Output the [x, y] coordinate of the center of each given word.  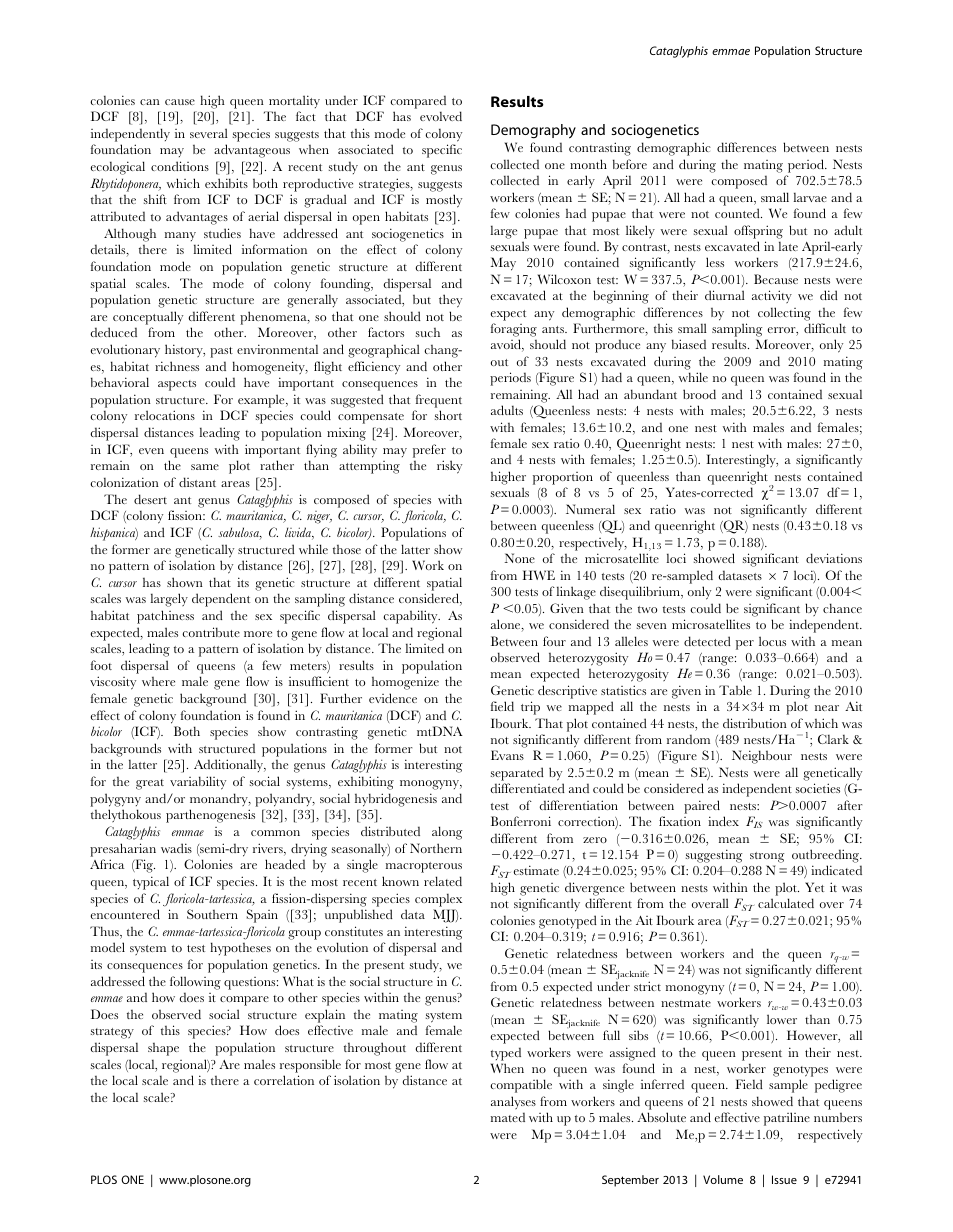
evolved [441, 116]
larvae [810, 197]
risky [449, 467]
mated [508, 1117]
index [723, 821]
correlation [284, 1080]
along [447, 833]
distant [197, 482]
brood [699, 394]
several [209, 133]
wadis [176, 848]
